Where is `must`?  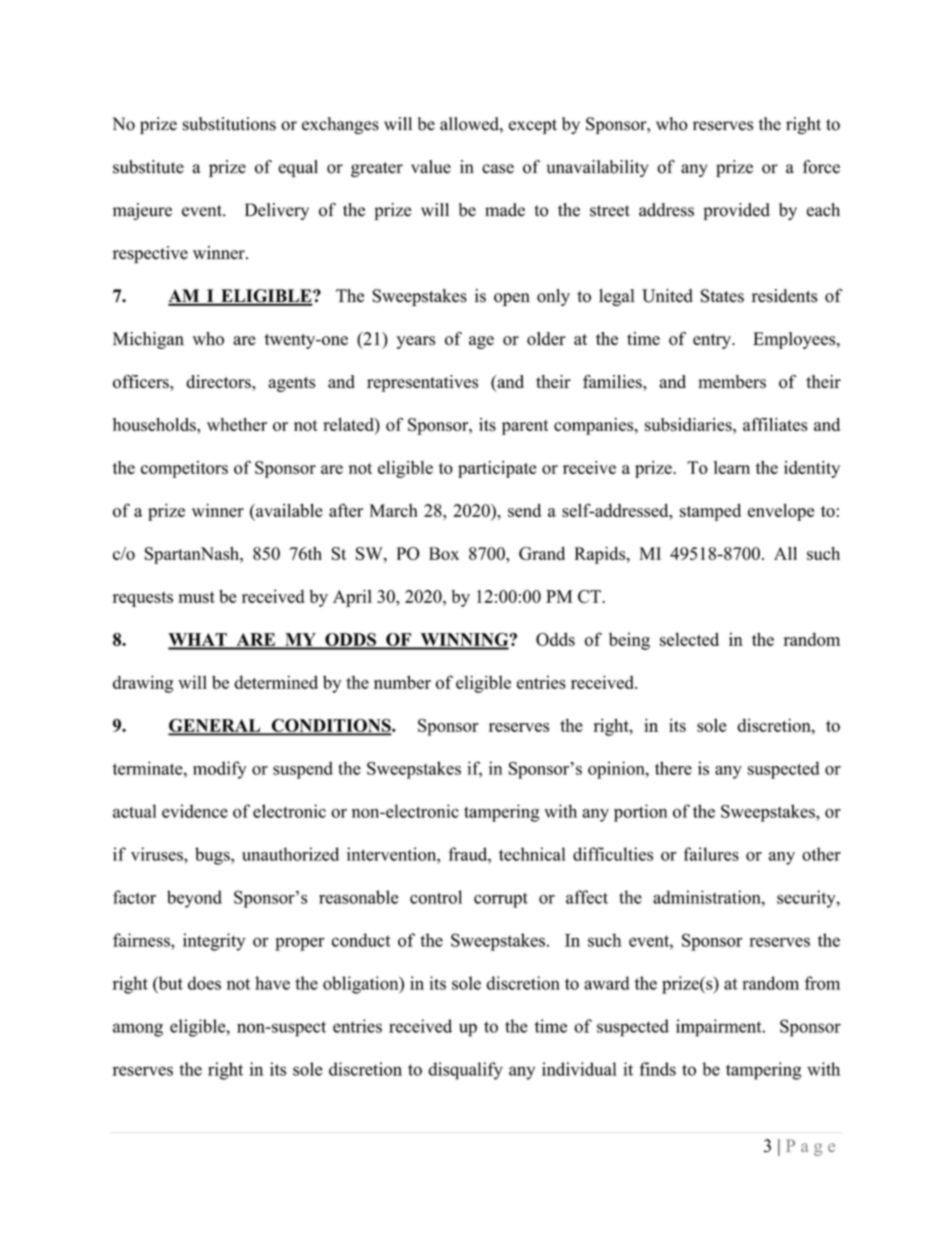 must is located at coordinates (196, 597).
